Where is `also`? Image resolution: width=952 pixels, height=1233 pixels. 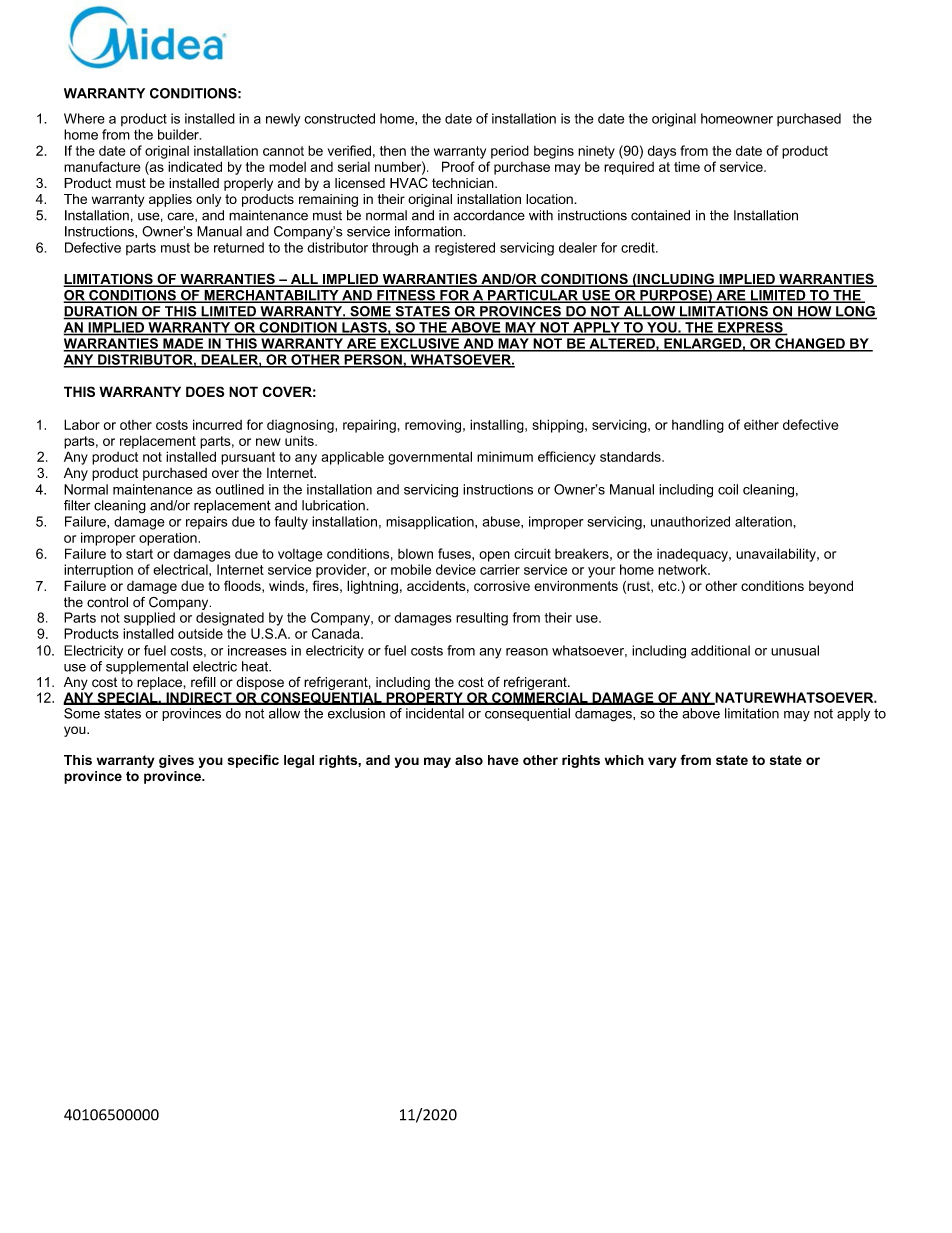
also is located at coordinates (469, 760).
